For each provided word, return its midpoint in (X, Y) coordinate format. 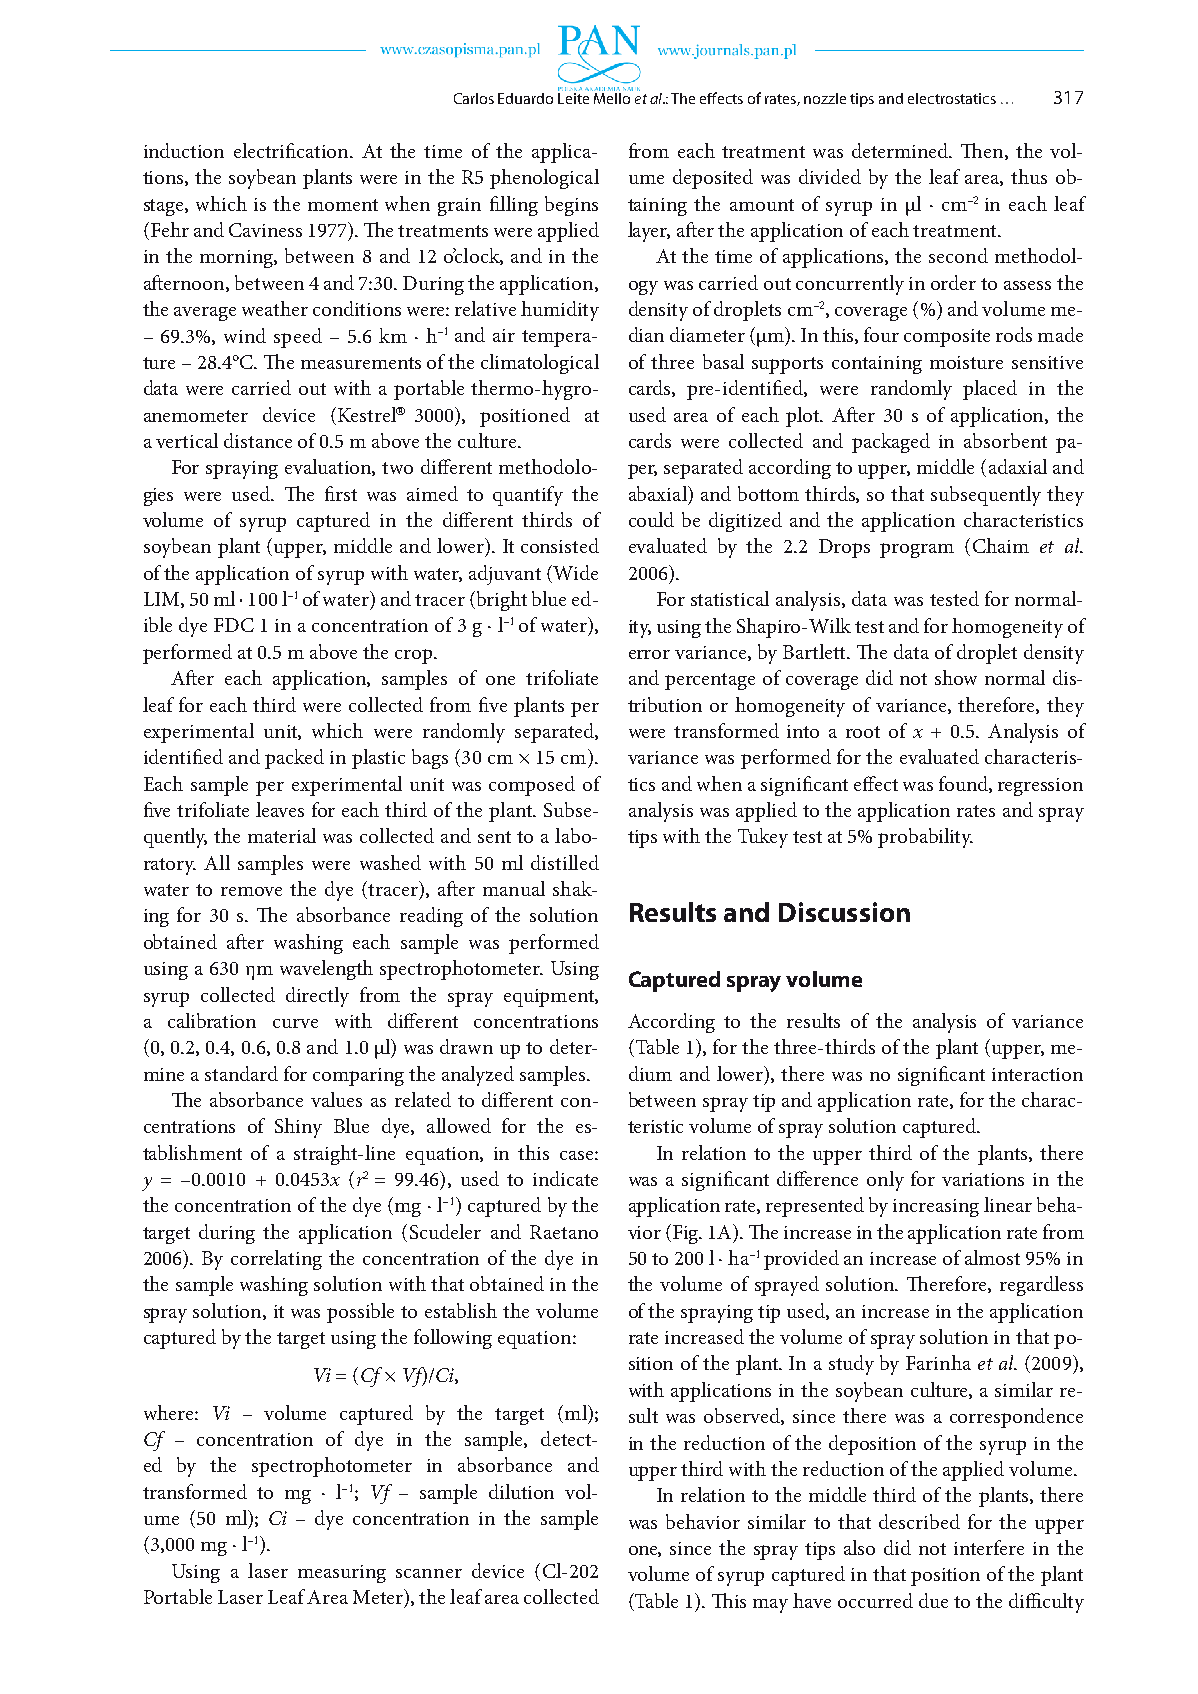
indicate (565, 1178)
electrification (292, 150)
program (917, 550)
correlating (276, 1260)
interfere (989, 1547)
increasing (936, 1208)
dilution (521, 1491)
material (282, 835)
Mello (612, 97)
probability (925, 838)
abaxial (659, 493)
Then (983, 151)
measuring (342, 1574)
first (341, 493)
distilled (565, 862)
